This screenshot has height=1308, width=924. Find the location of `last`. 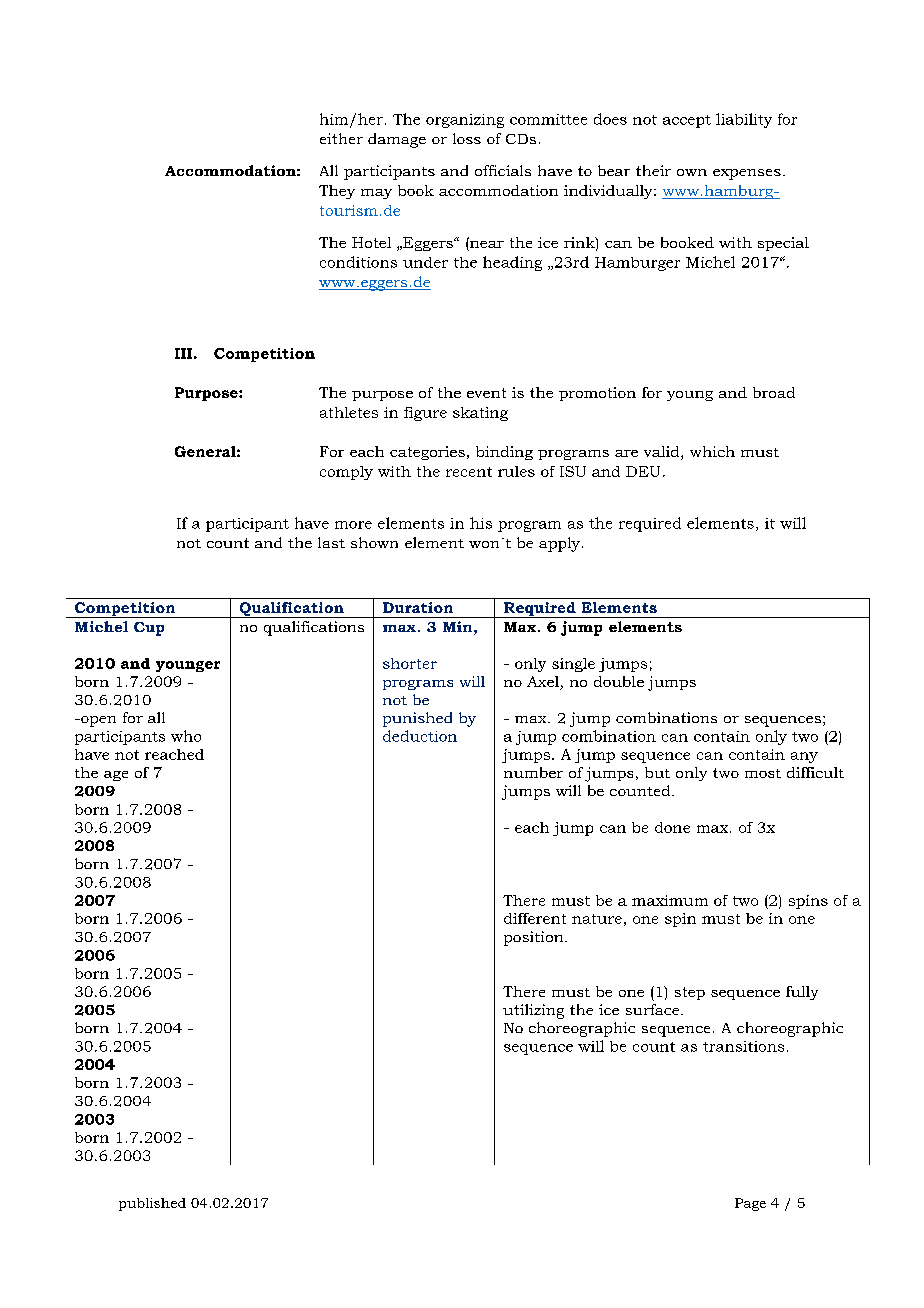

last is located at coordinates (331, 542).
